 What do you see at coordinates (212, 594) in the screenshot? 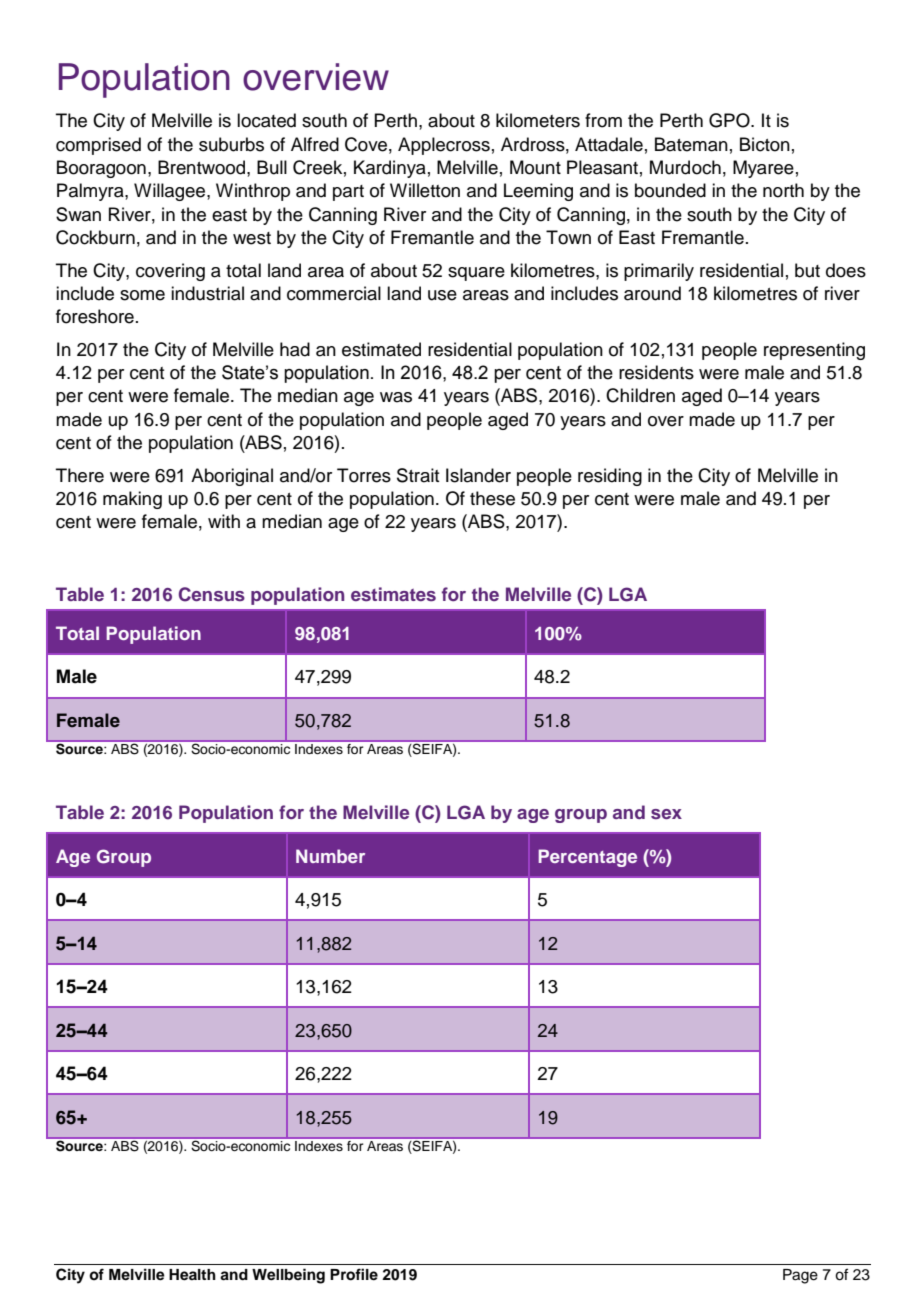
I see `Census` at bounding box center [212, 594].
